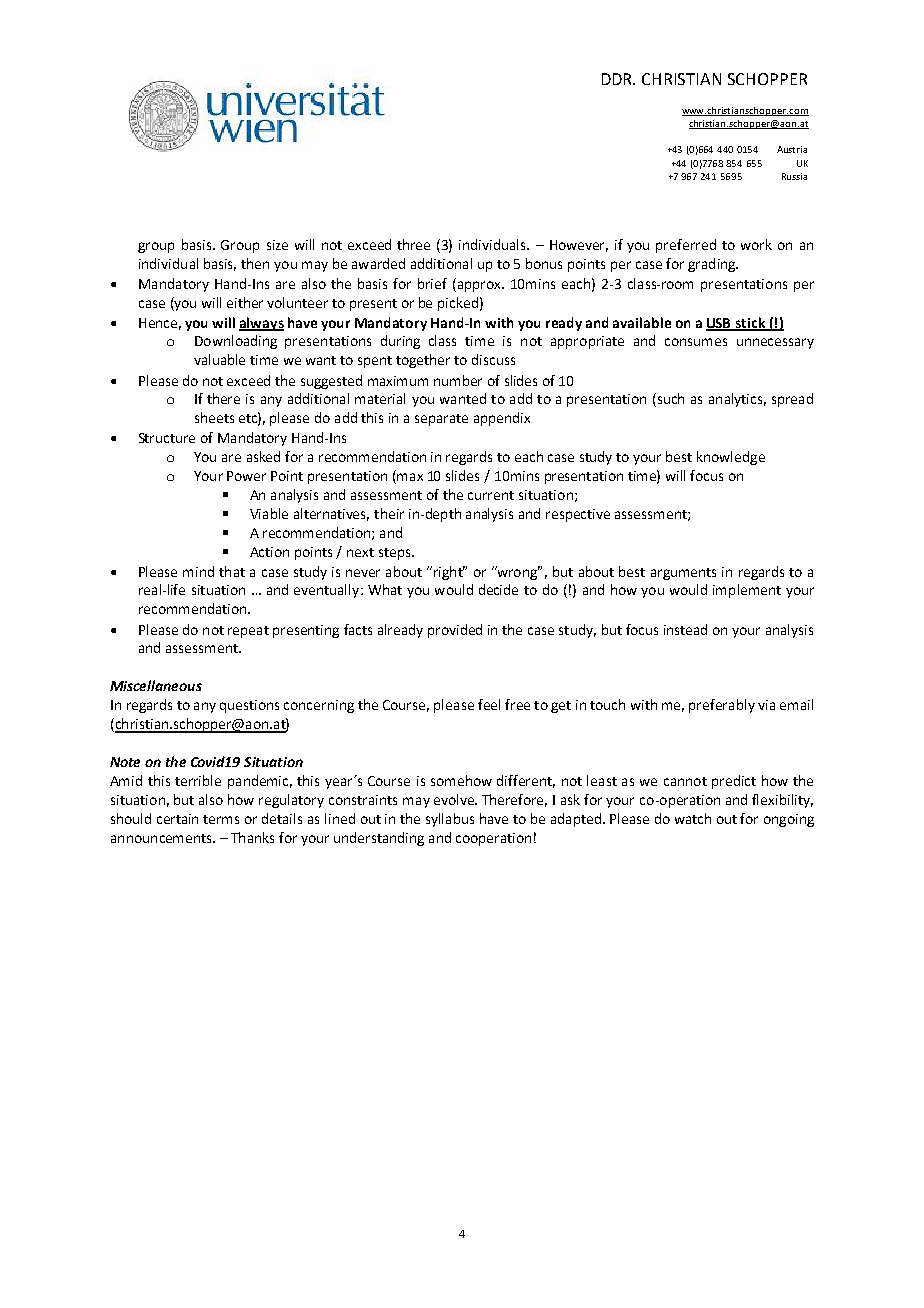 The height and width of the image is (1308, 924). I want to click on knowledge, so click(731, 458).
